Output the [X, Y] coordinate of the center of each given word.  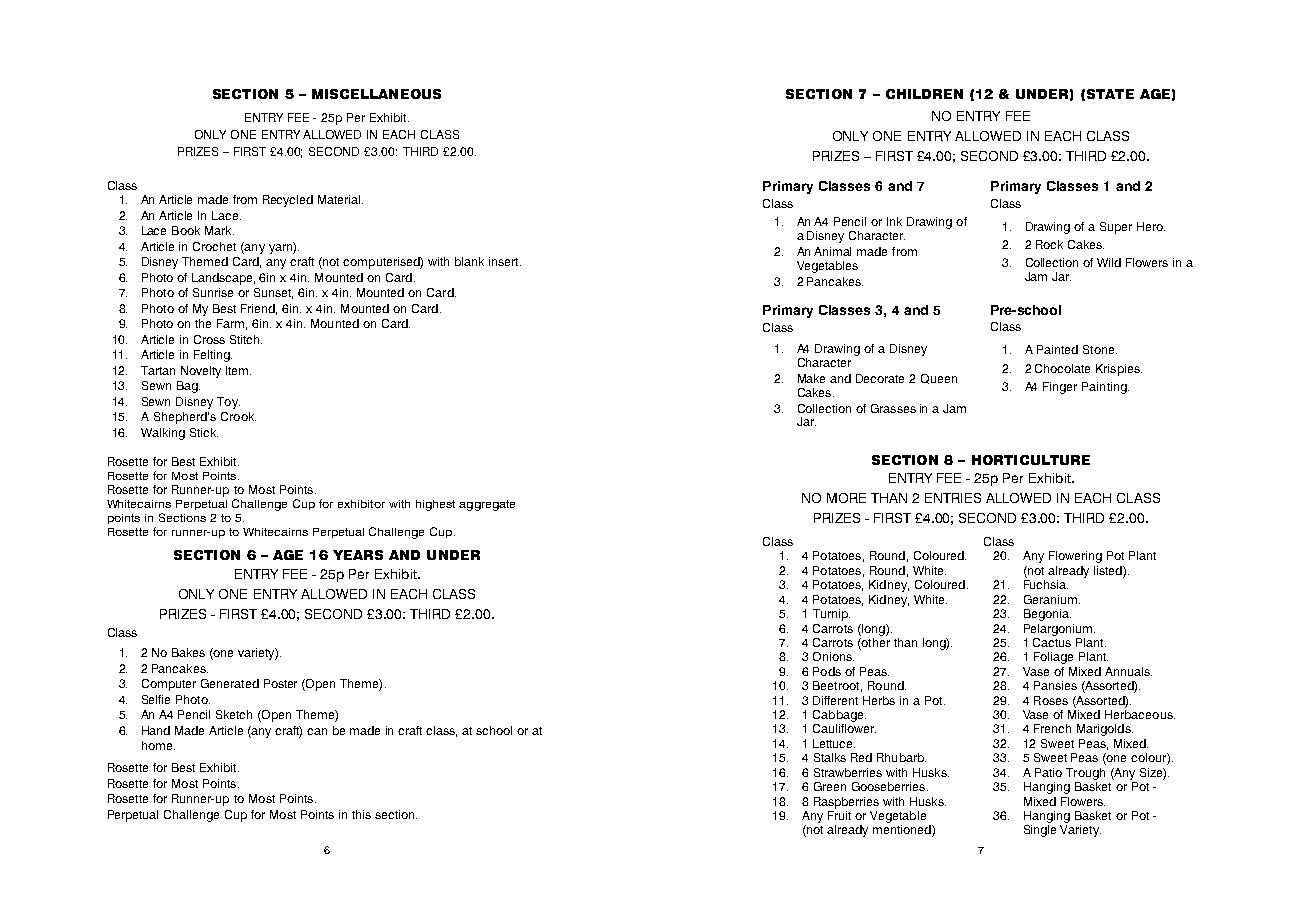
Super [1116, 228]
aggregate [487, 505]
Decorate [880, 378]
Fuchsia [1046, 584]
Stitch [246, 339]
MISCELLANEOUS [376, 94]
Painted [1057, 349]
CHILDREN [924, 94]
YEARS [358, 555]
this [361, 814]
